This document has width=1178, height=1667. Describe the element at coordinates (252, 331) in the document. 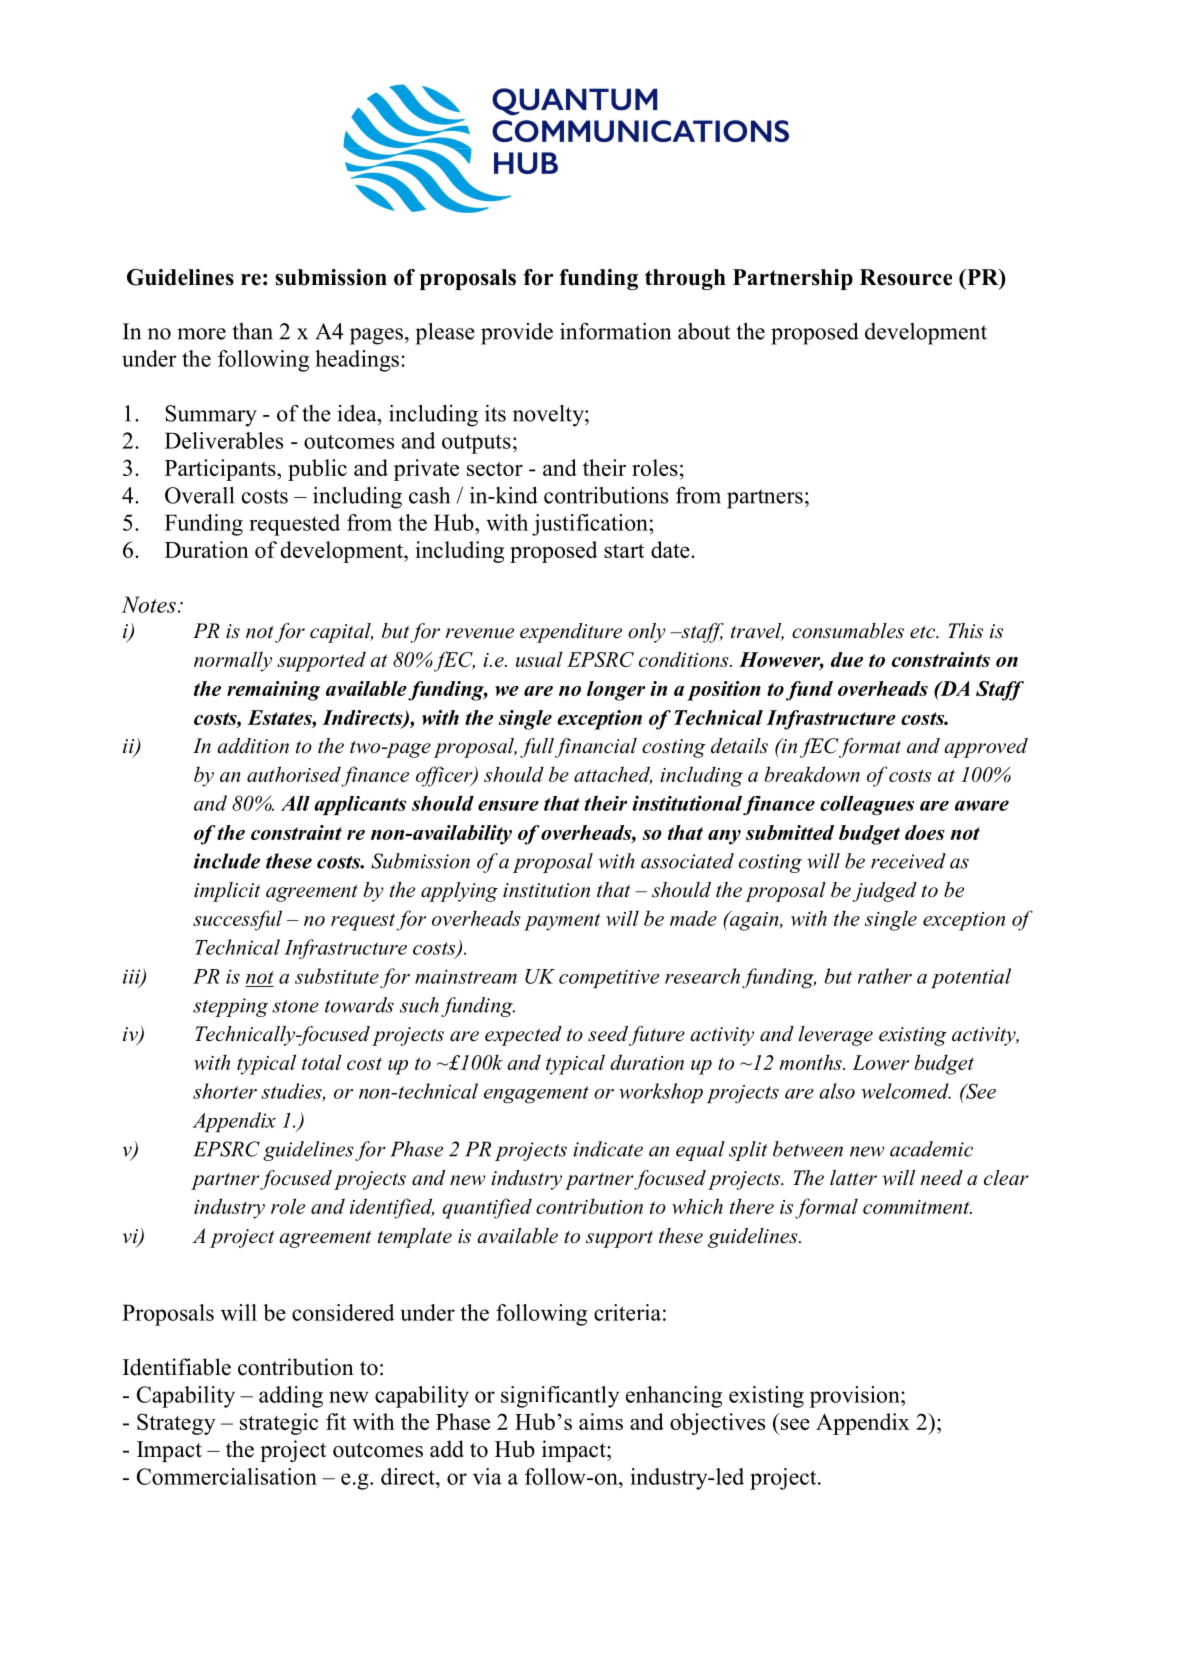

I see `than` at that location.
